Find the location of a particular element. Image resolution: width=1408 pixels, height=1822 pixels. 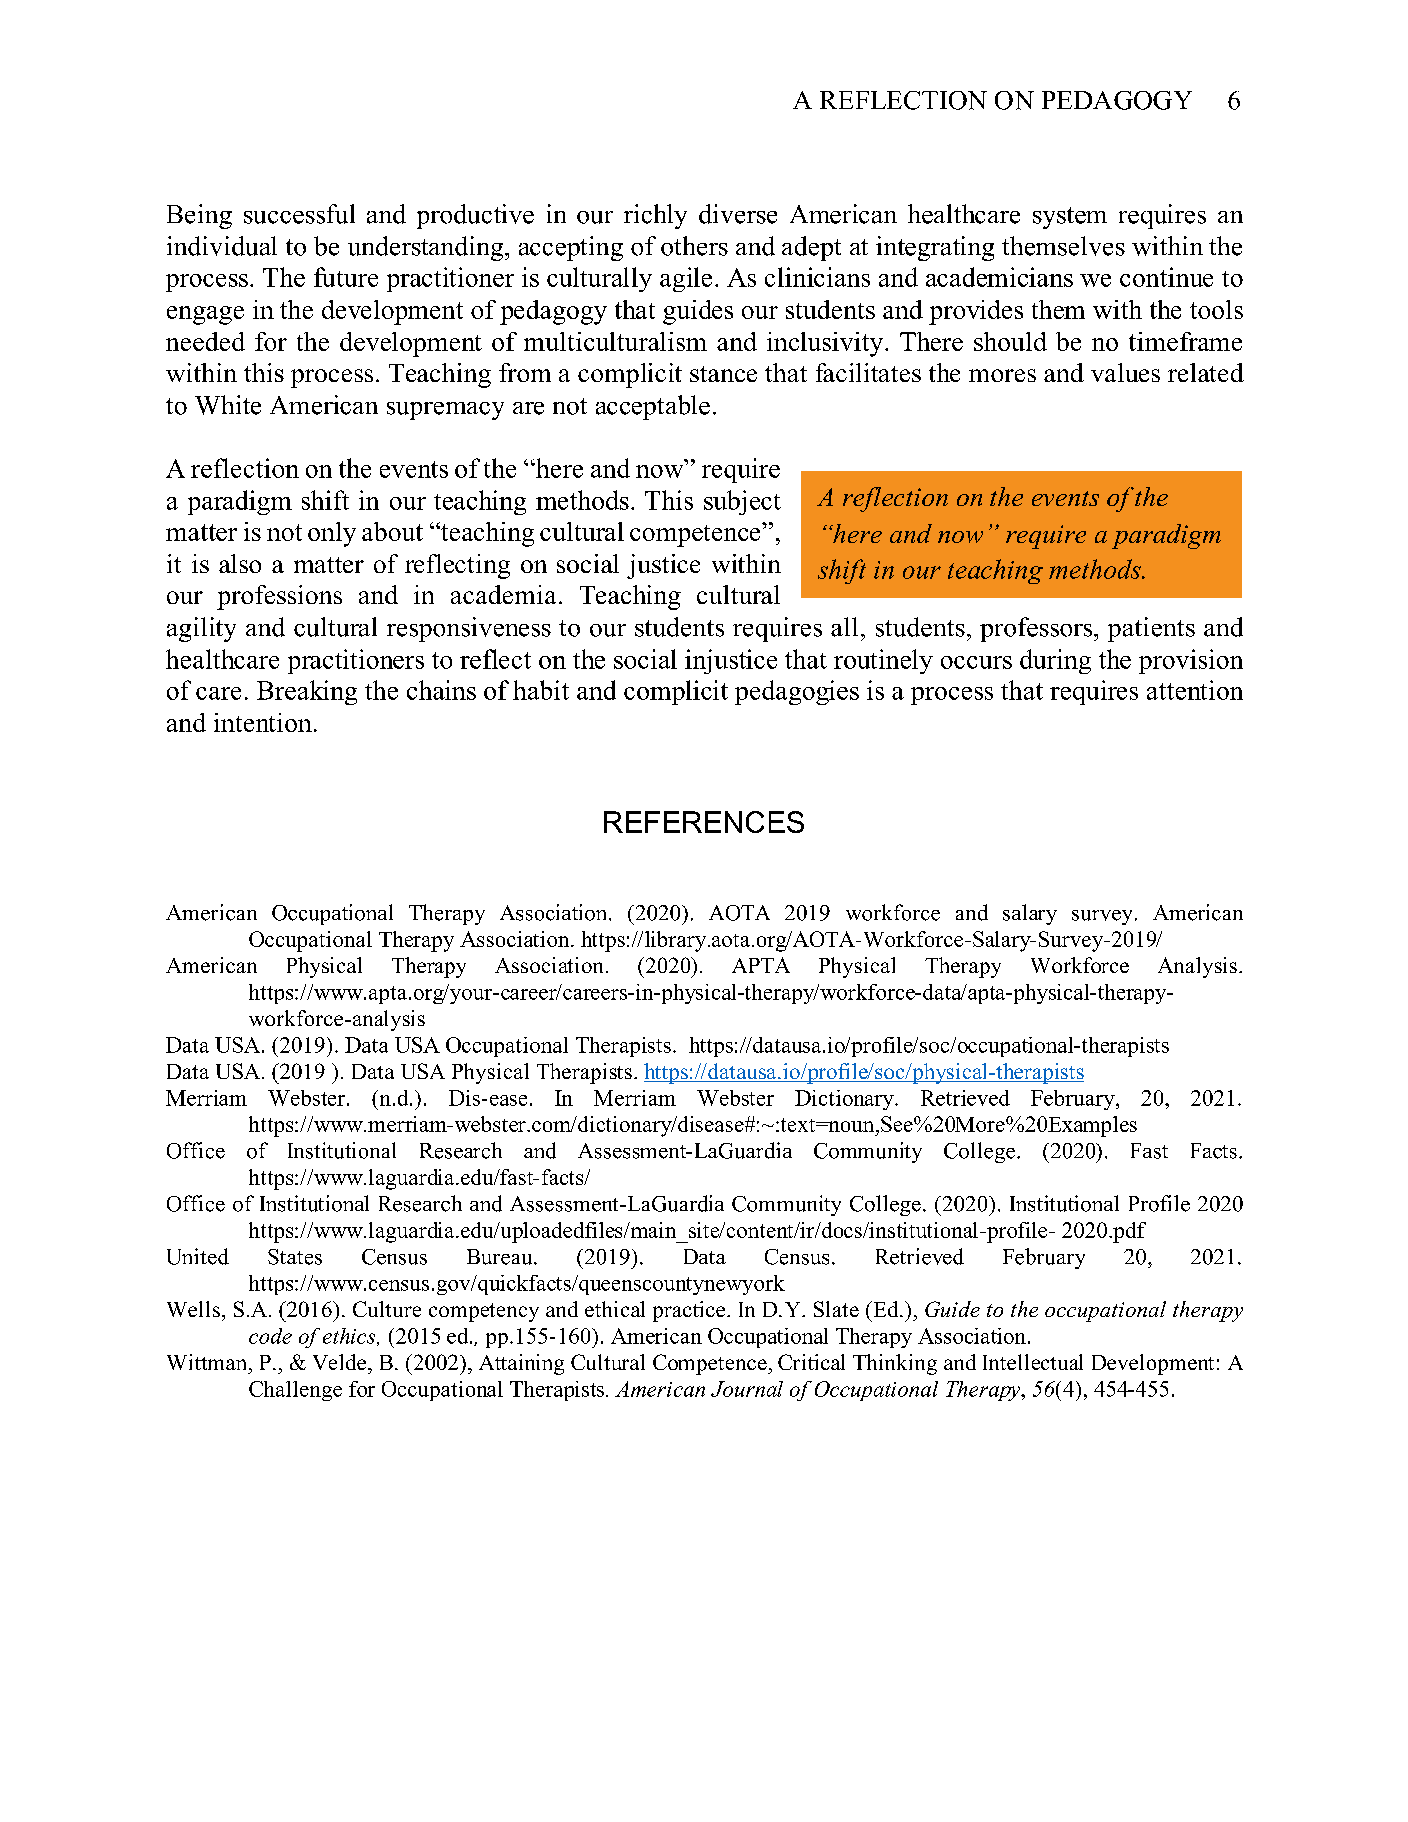

system is located at coordinates (1070, 218).
